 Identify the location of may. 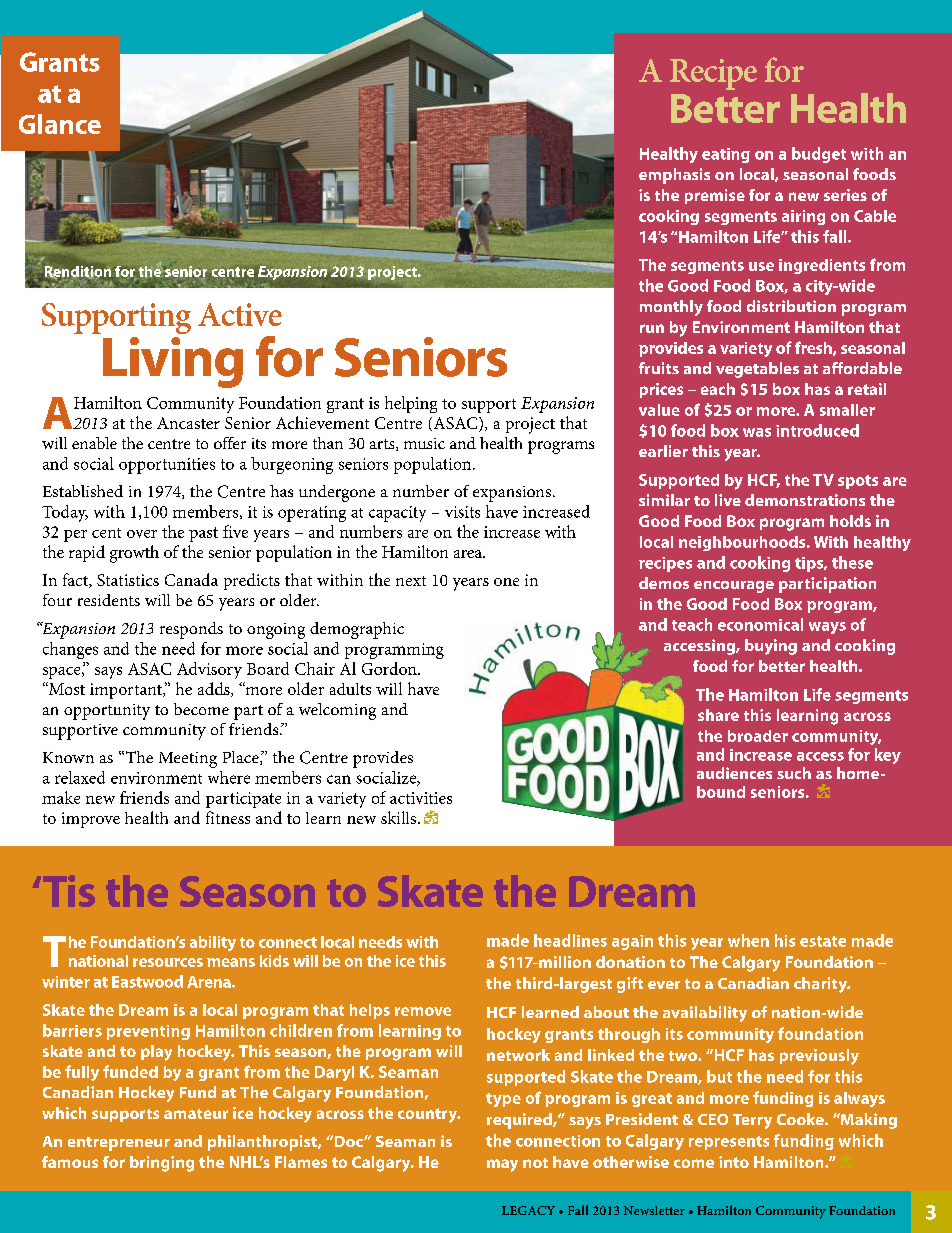
(502, 1165).
